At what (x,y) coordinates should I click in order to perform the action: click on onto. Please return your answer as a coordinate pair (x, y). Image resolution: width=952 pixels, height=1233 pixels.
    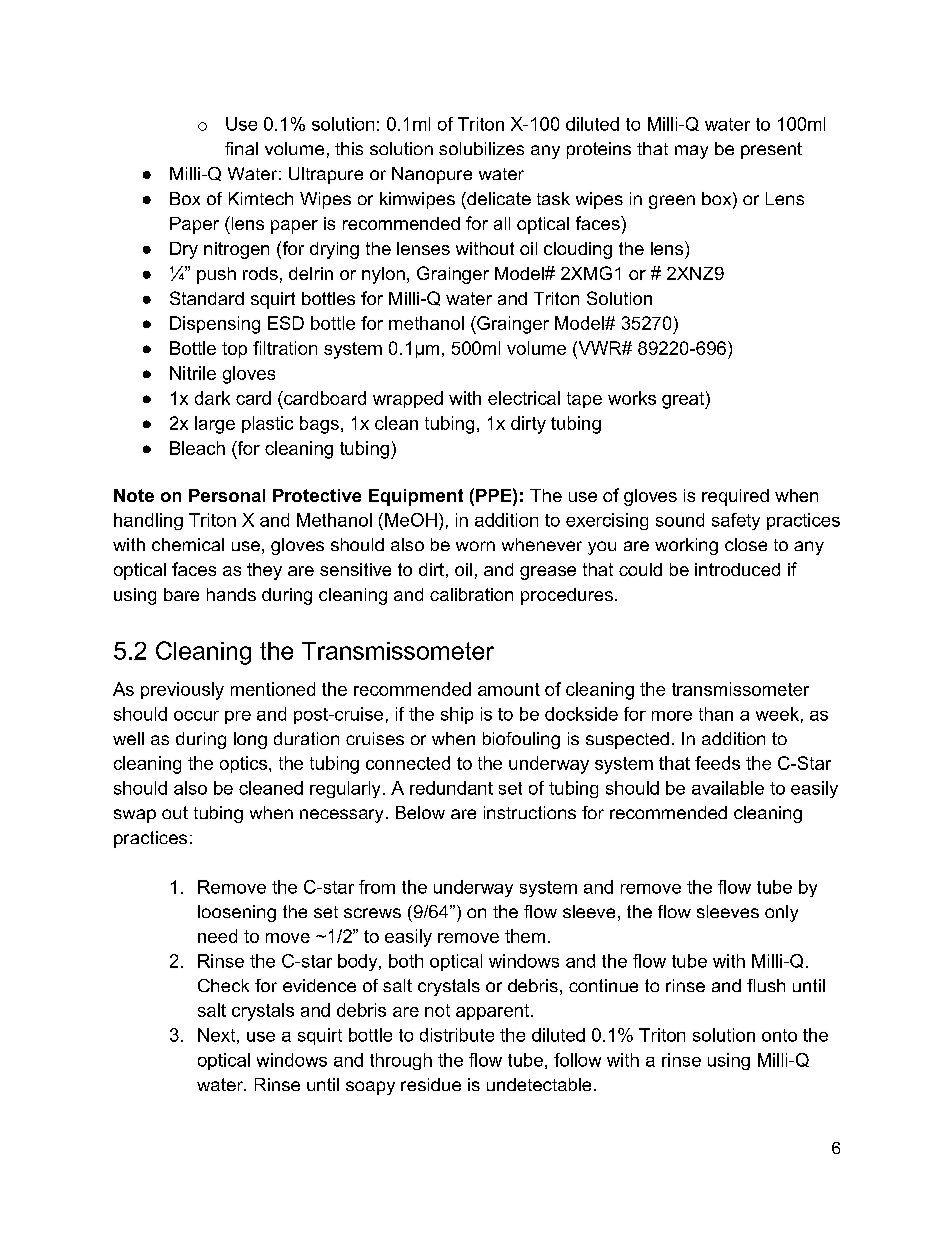
    Looking at the image, I should click on (779, 1035).
